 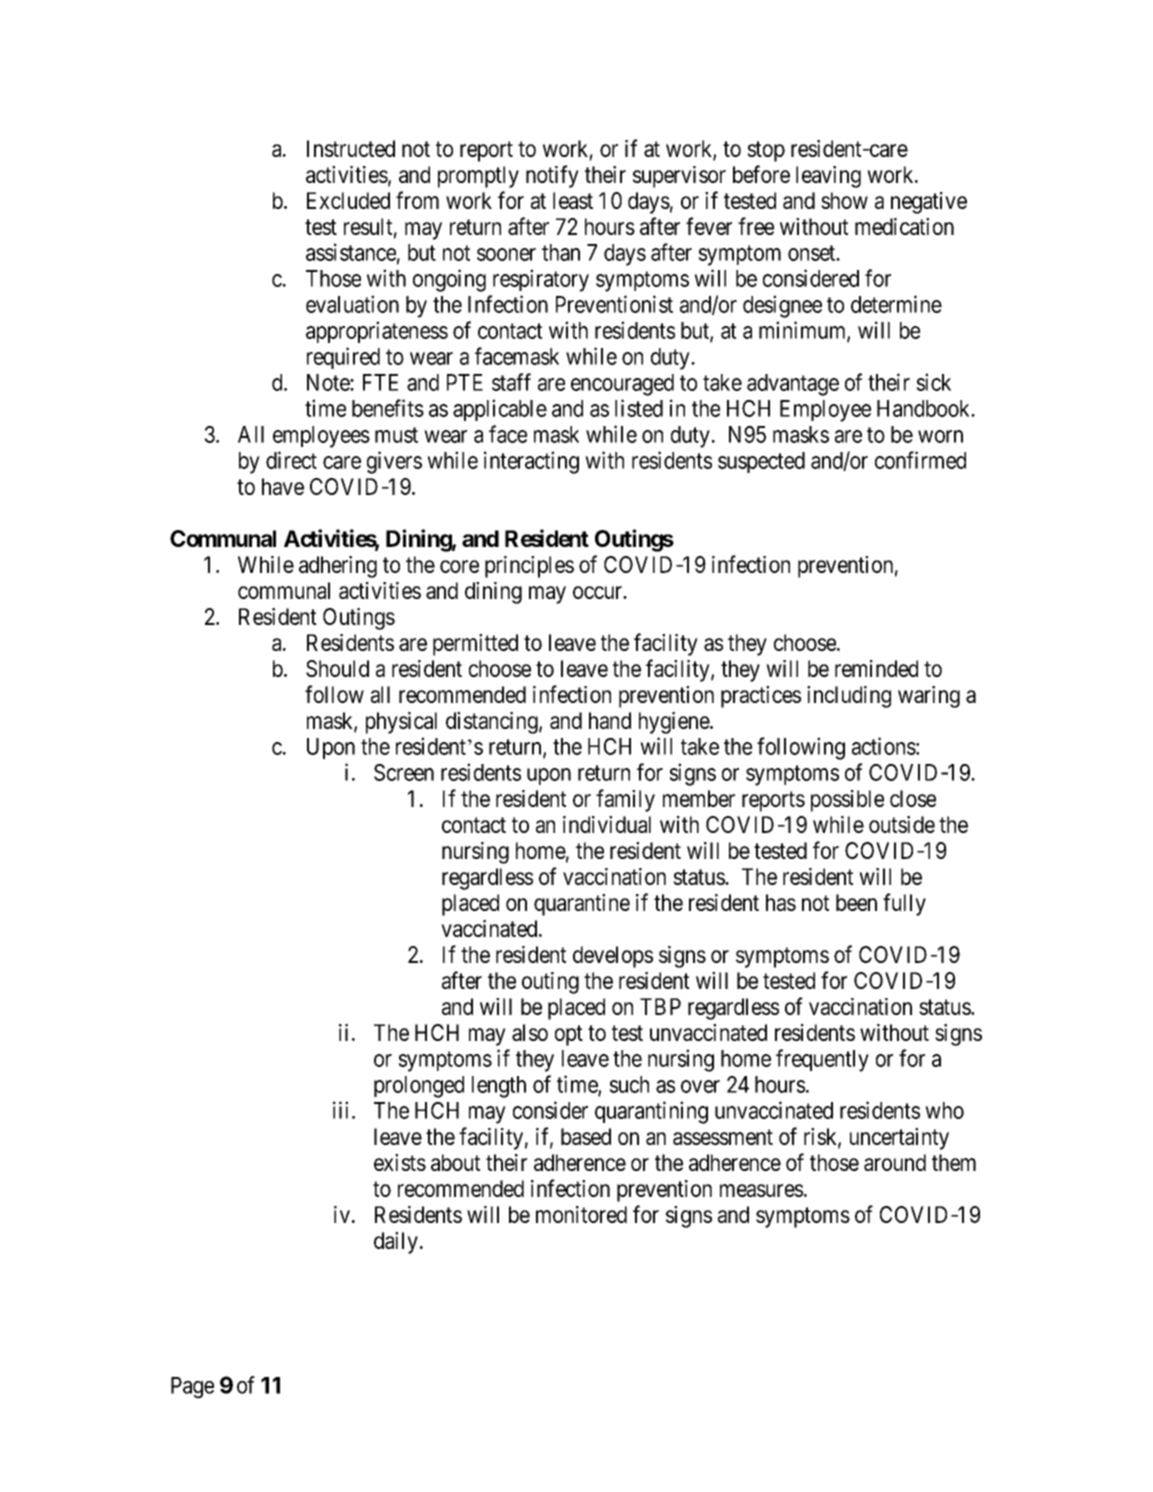 I want to click on possible, so click(x=847, y=801).
